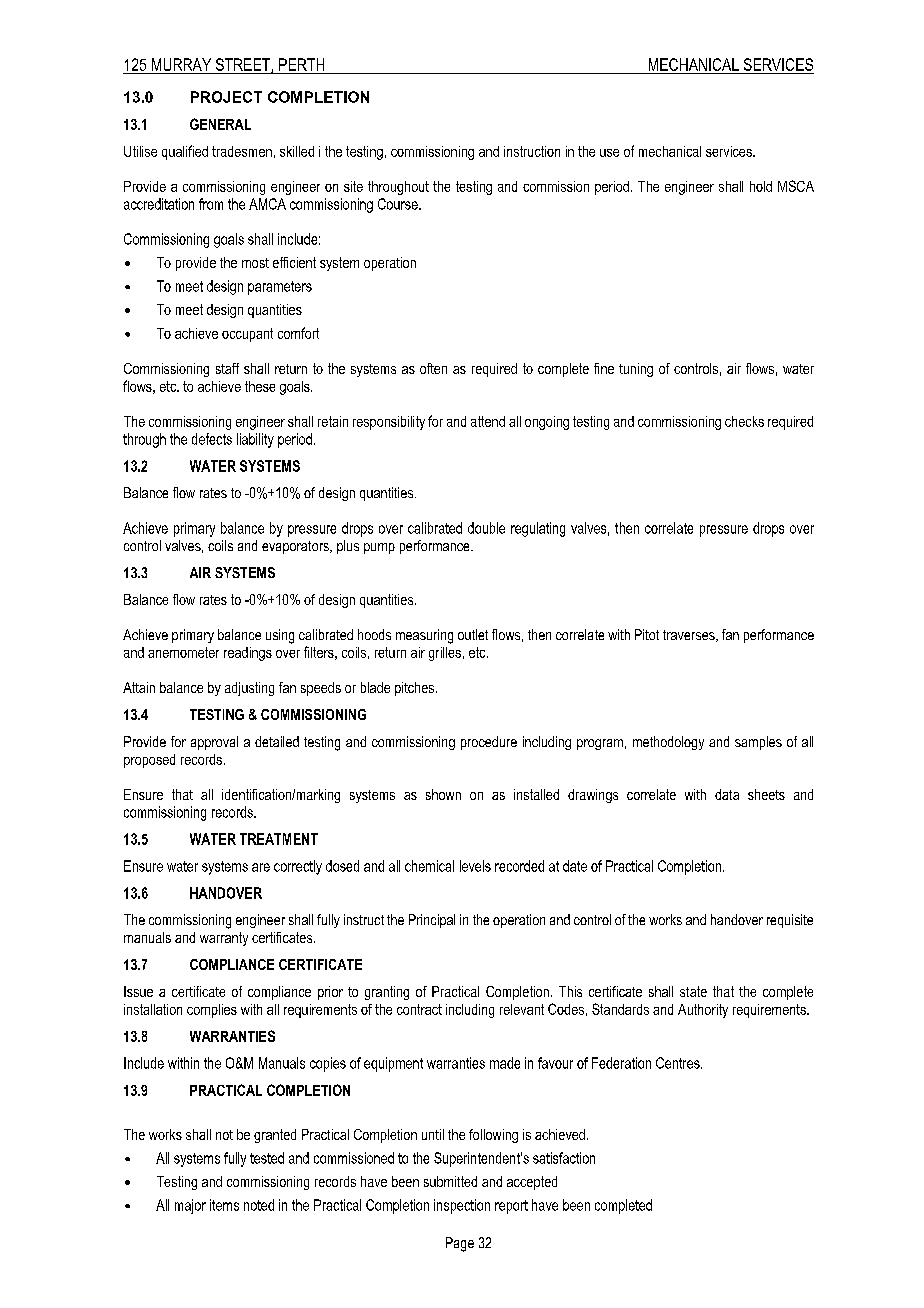 The image size is (924, 1308). I want to click on Principal, so click(432, 921).
